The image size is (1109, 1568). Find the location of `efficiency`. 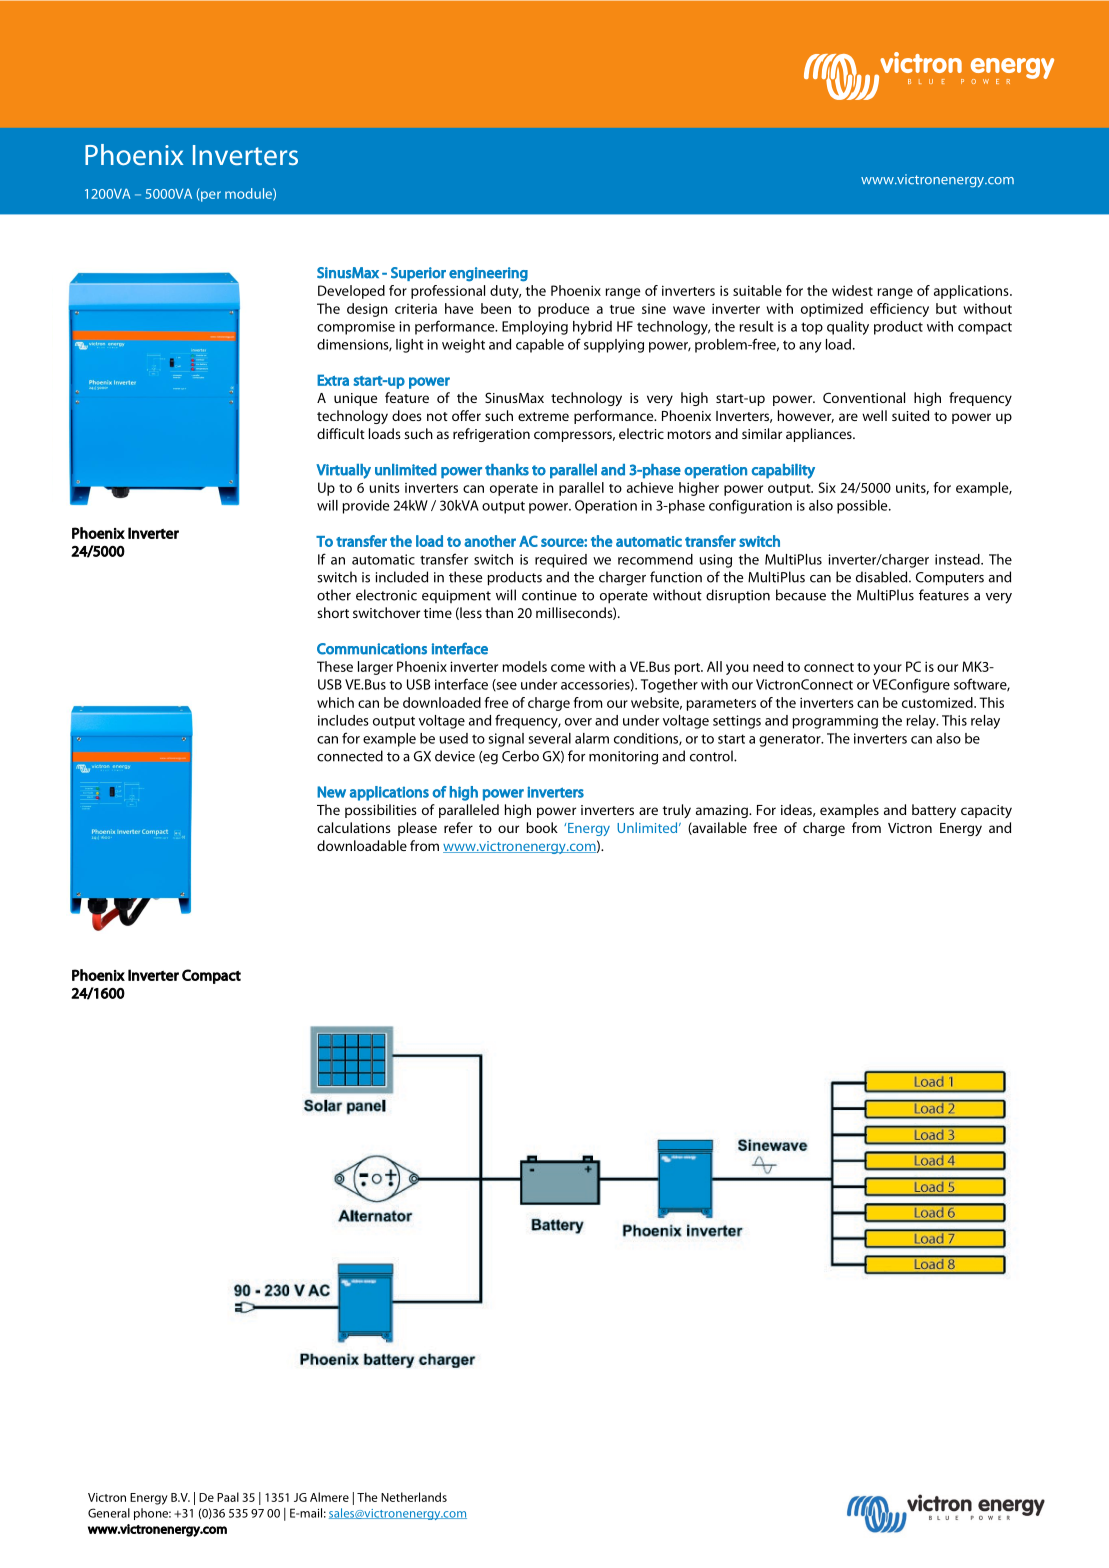

efficiency is located at coordinates (899, 310).
